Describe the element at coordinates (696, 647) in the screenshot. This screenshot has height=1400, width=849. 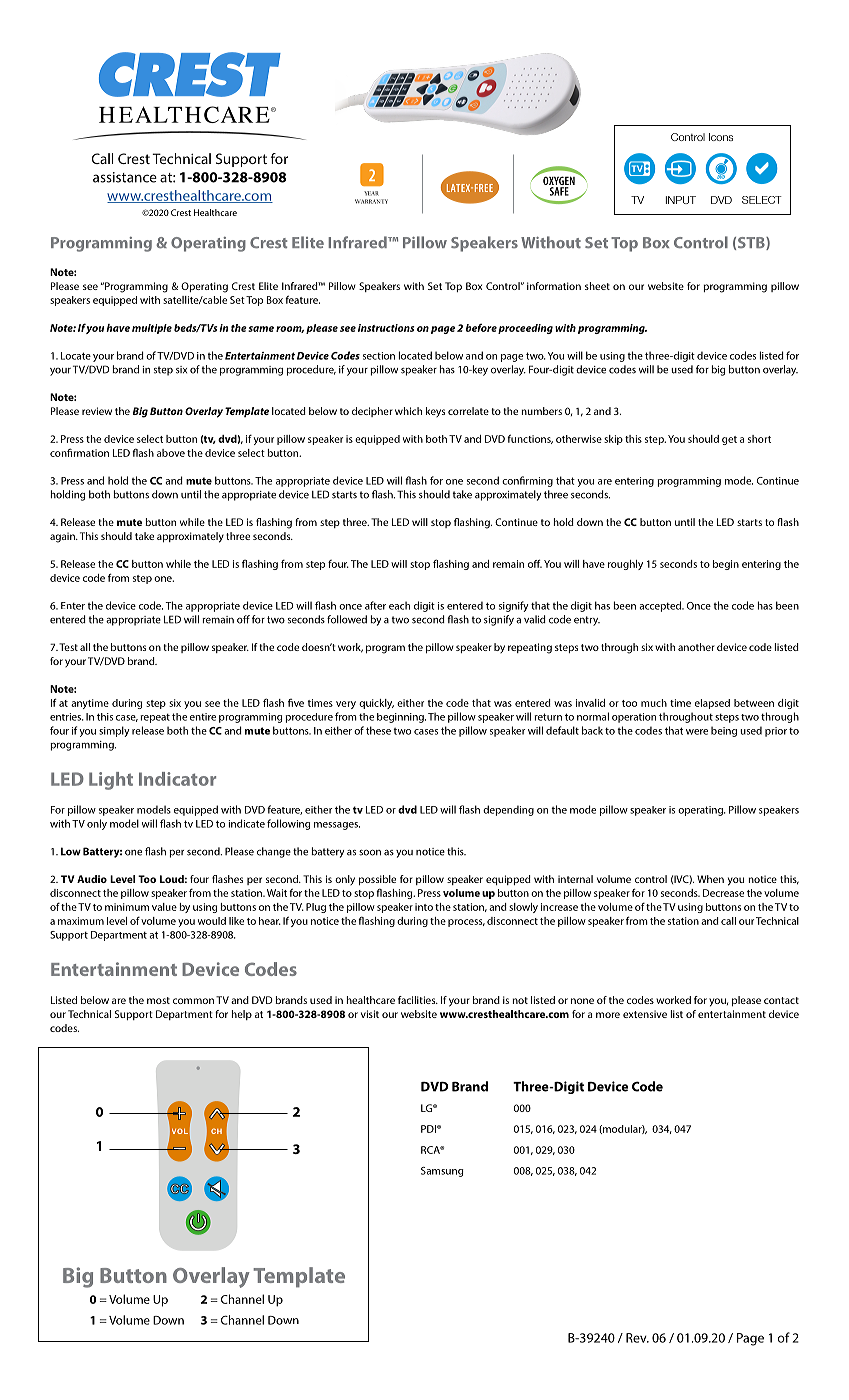
I see `another` at that location.
